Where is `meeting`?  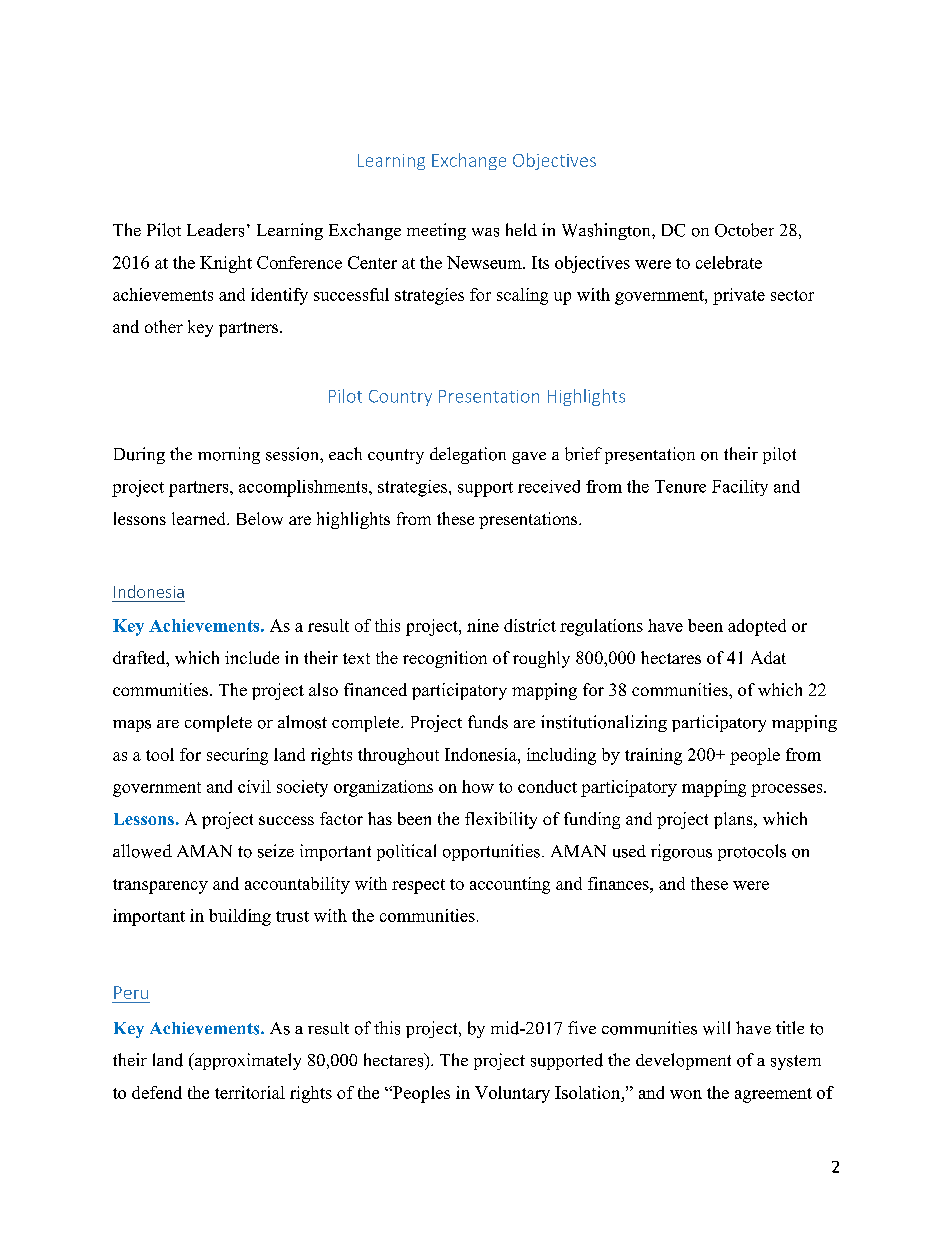
meeting is located at coordinates (436, 231).
